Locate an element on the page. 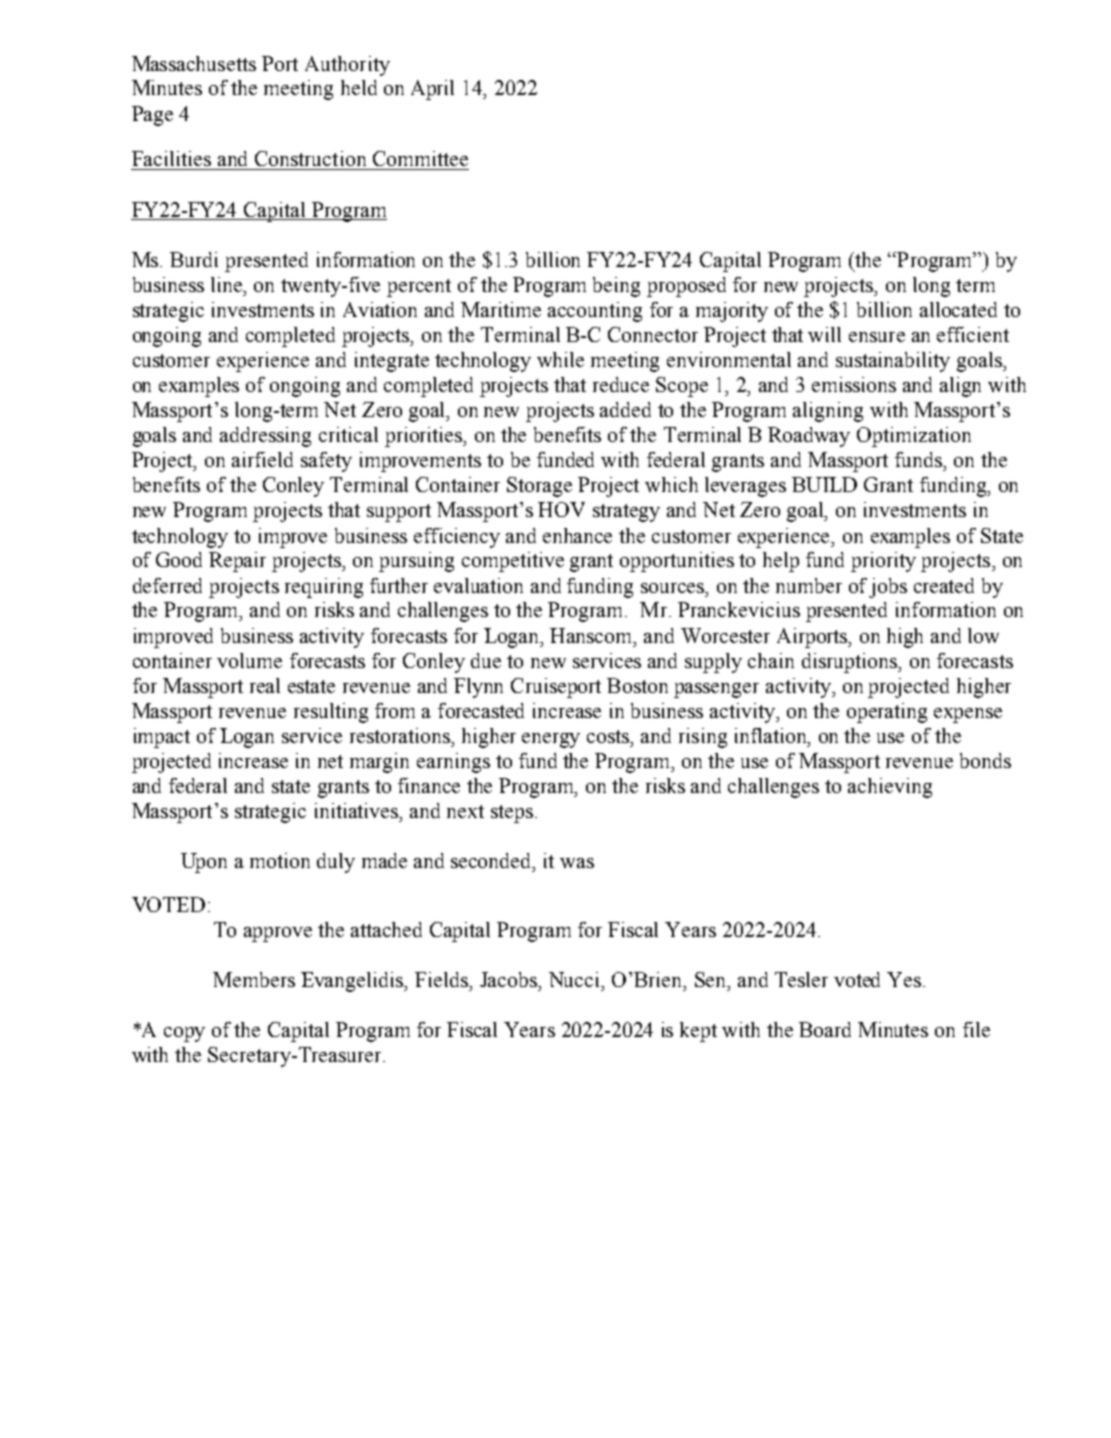 This page has height=1438, width=1111. motion is located at coordinates (280, 860).
